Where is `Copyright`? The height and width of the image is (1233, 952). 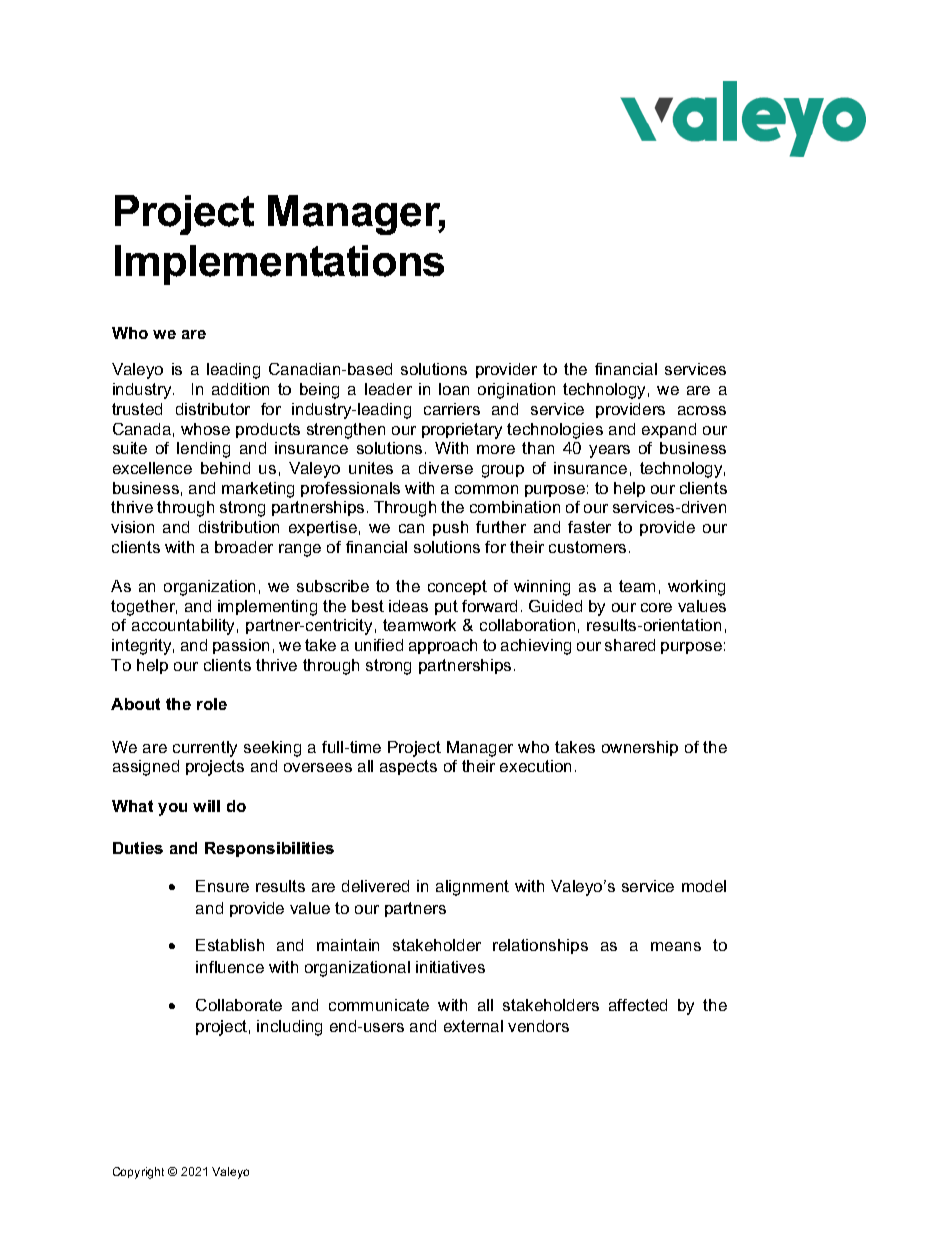 Copyright is located at coordinates (138, 1173).
